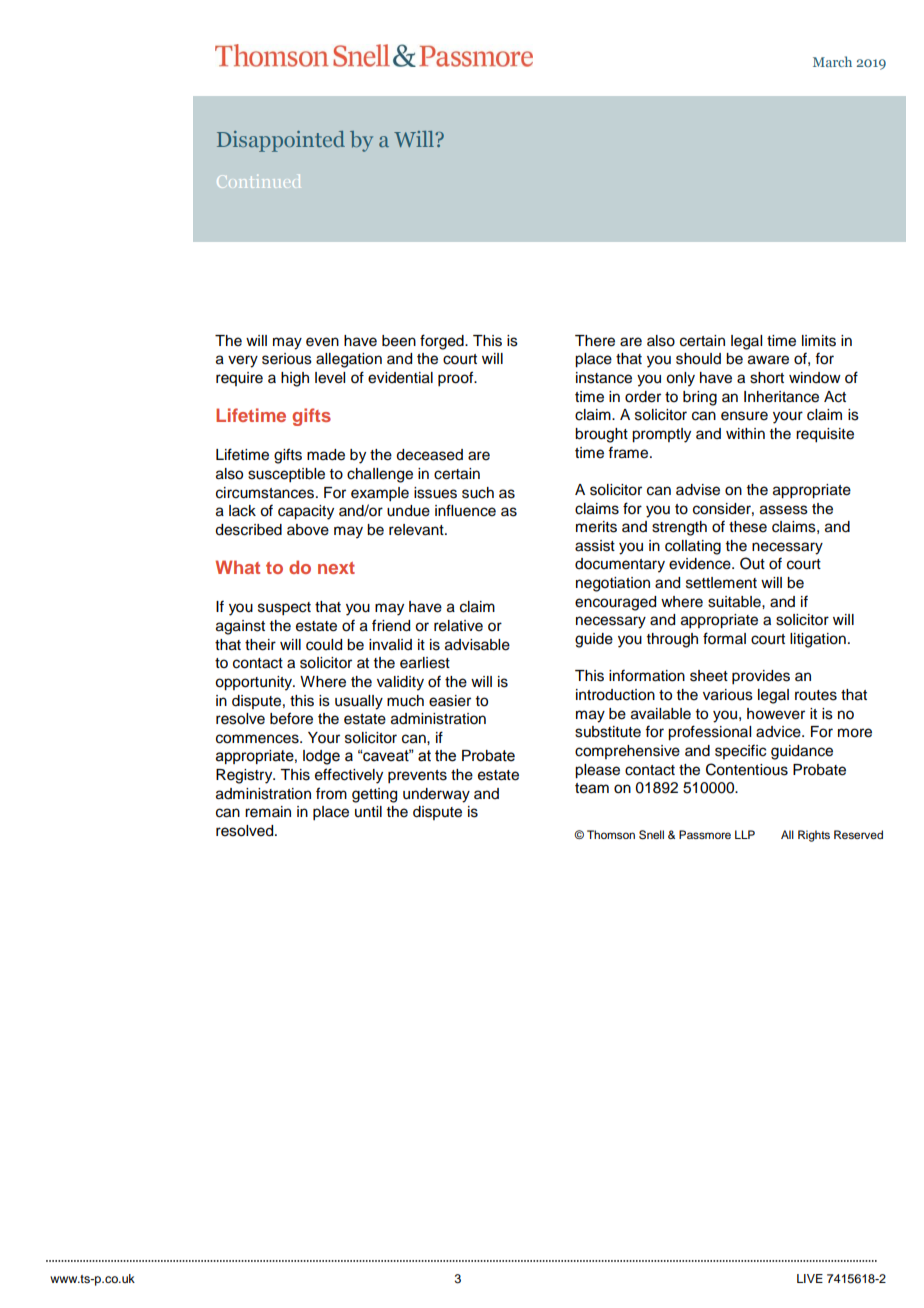 The image size is (924, 1308). I want to click on high, so click(295, 379).
